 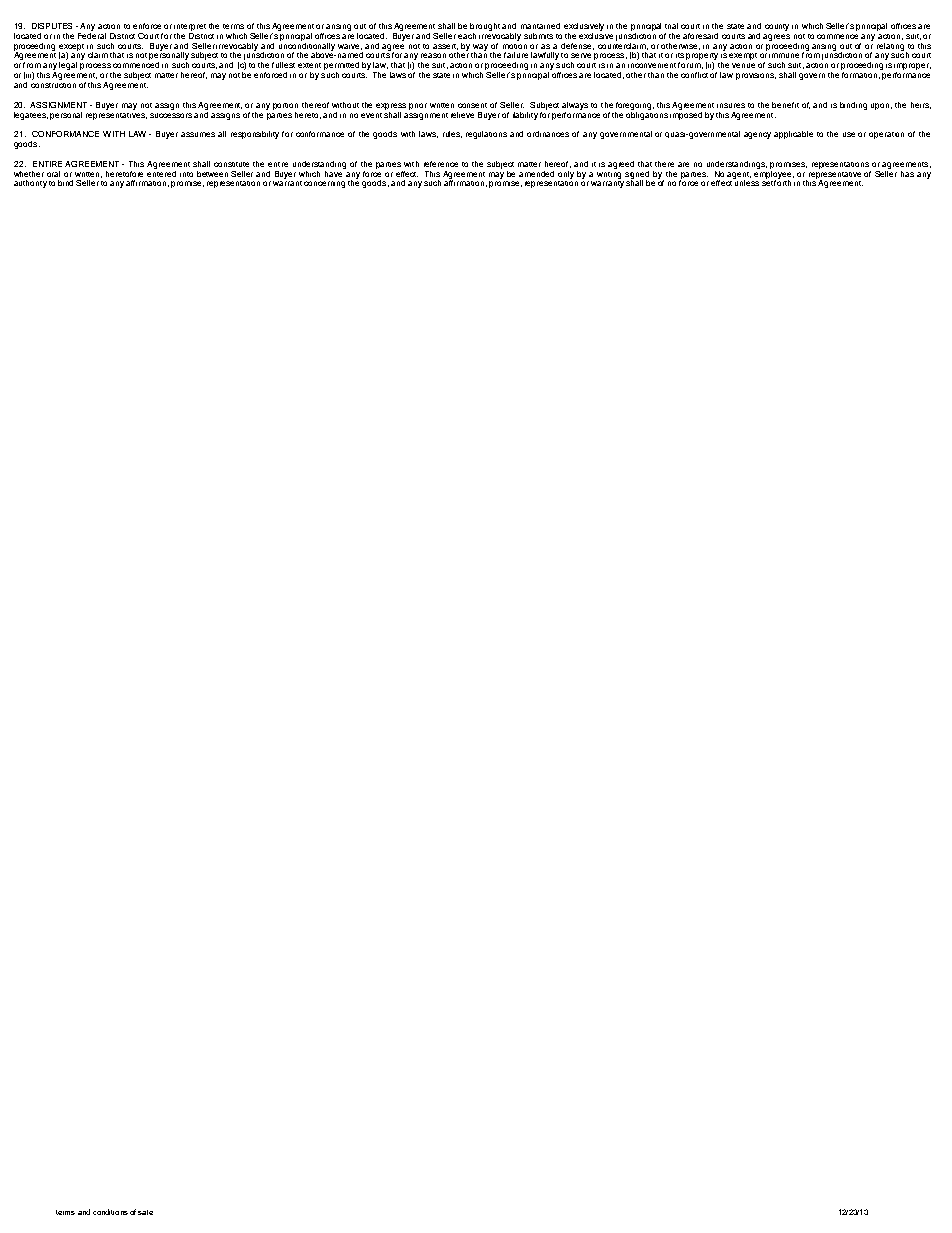 What do you see at coordinates (445, 47) in the page?
I see `assert` at bounding box center [445, 47].
